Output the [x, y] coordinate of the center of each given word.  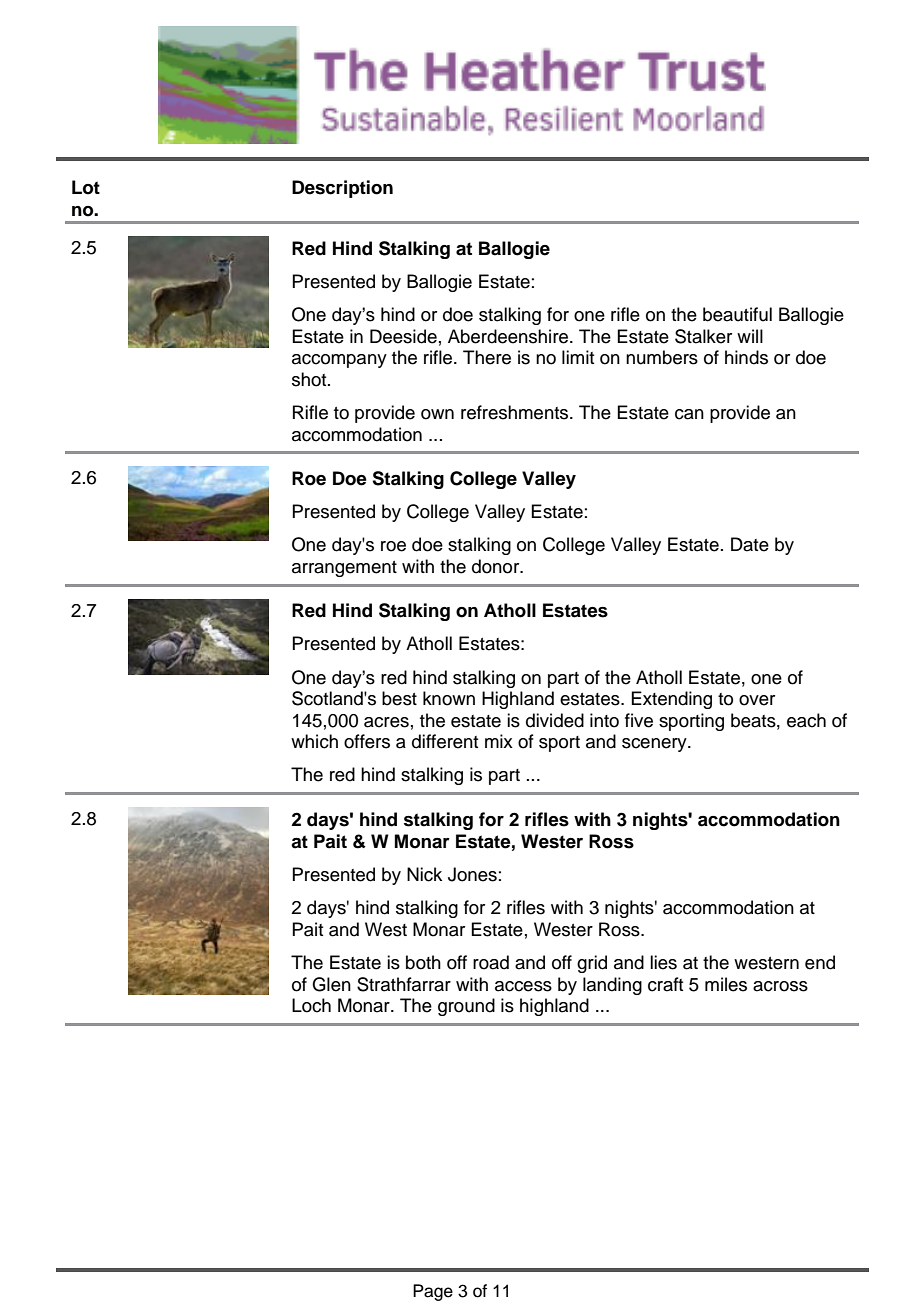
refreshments [516, 412]
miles [726, 984]
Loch [311, 1005]
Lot [86, 187]
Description [342, 189]
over [757, 700]
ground [466, 1007]
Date [750, 544]
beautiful [737, 314]
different [445, 741]
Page [433, 1292]
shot [310, 379]
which [314, 741]
